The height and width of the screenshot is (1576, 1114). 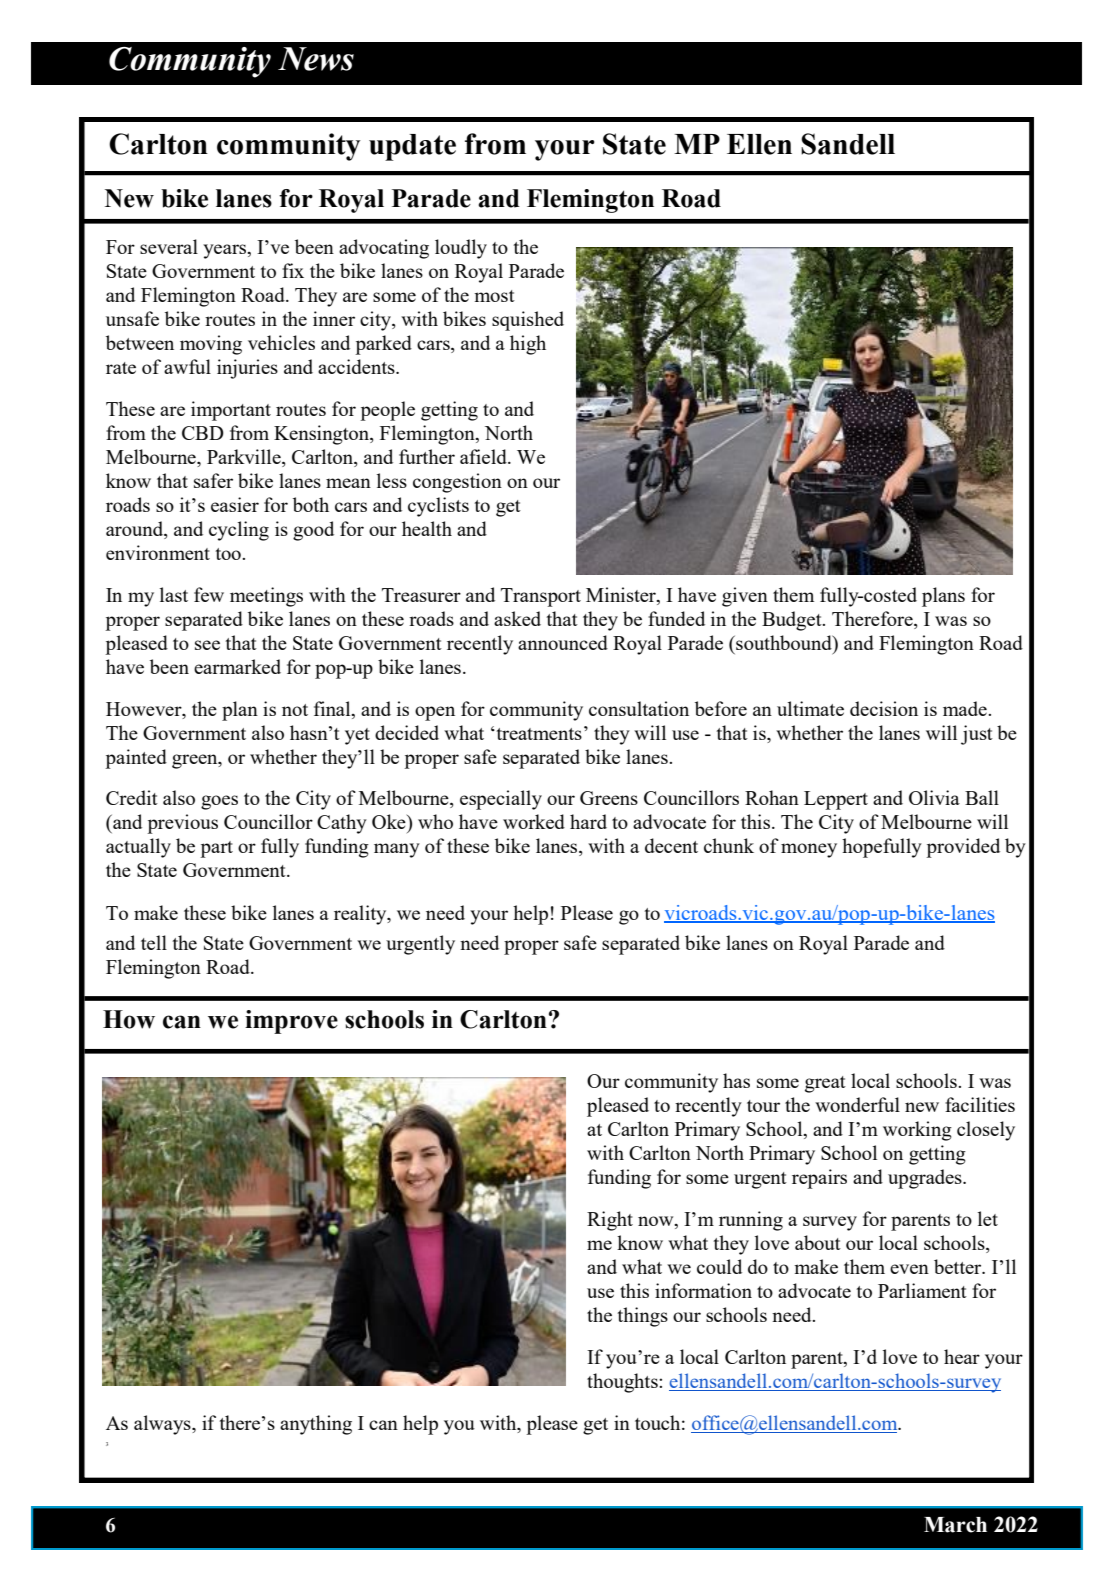 I want to click on too, so click(x=229, y=554).
